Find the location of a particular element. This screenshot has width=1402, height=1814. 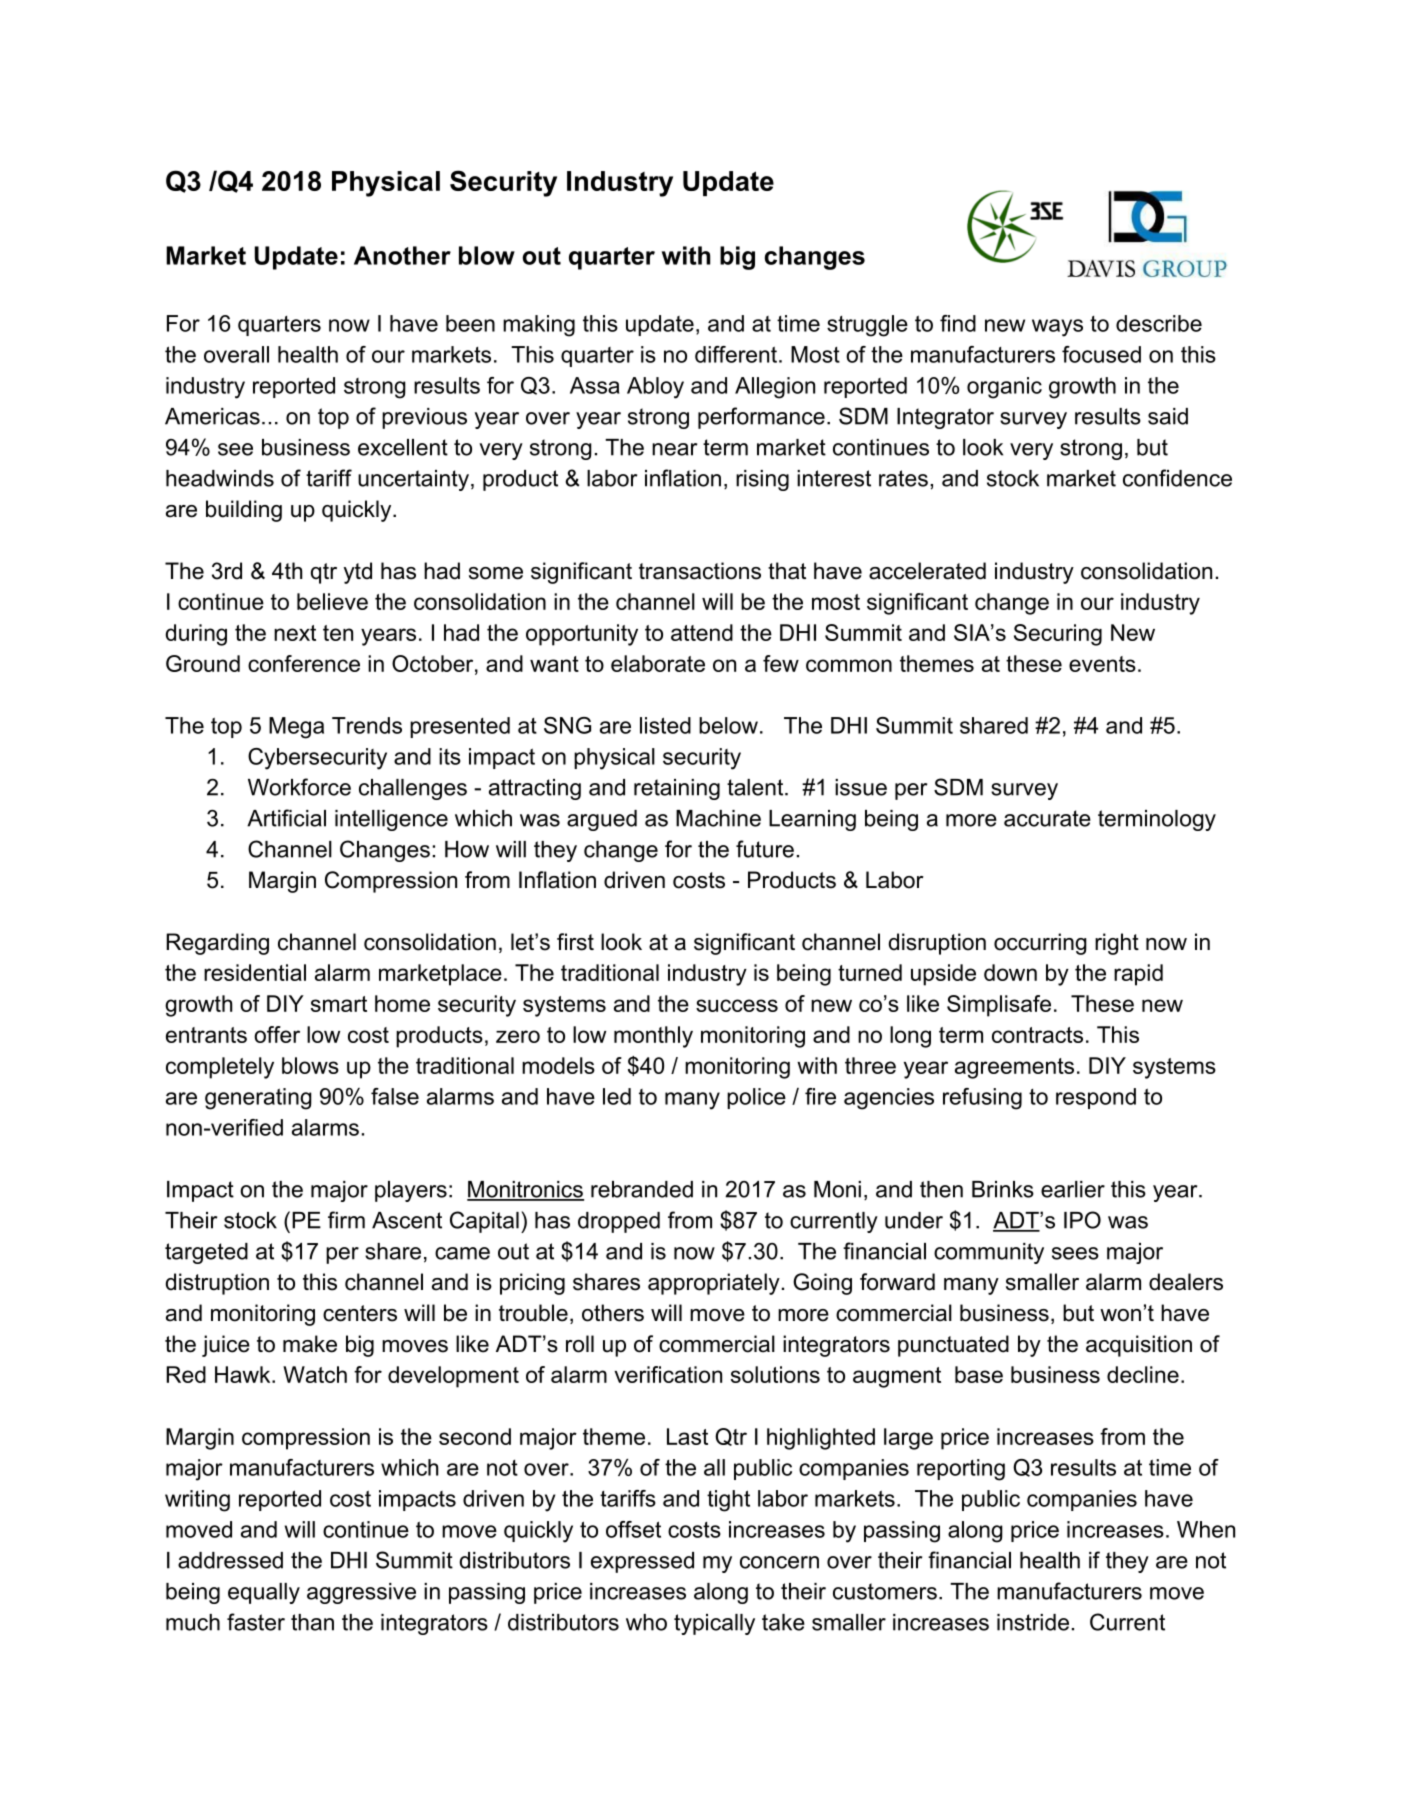

sees is located at coordinates (1075, 1253).
